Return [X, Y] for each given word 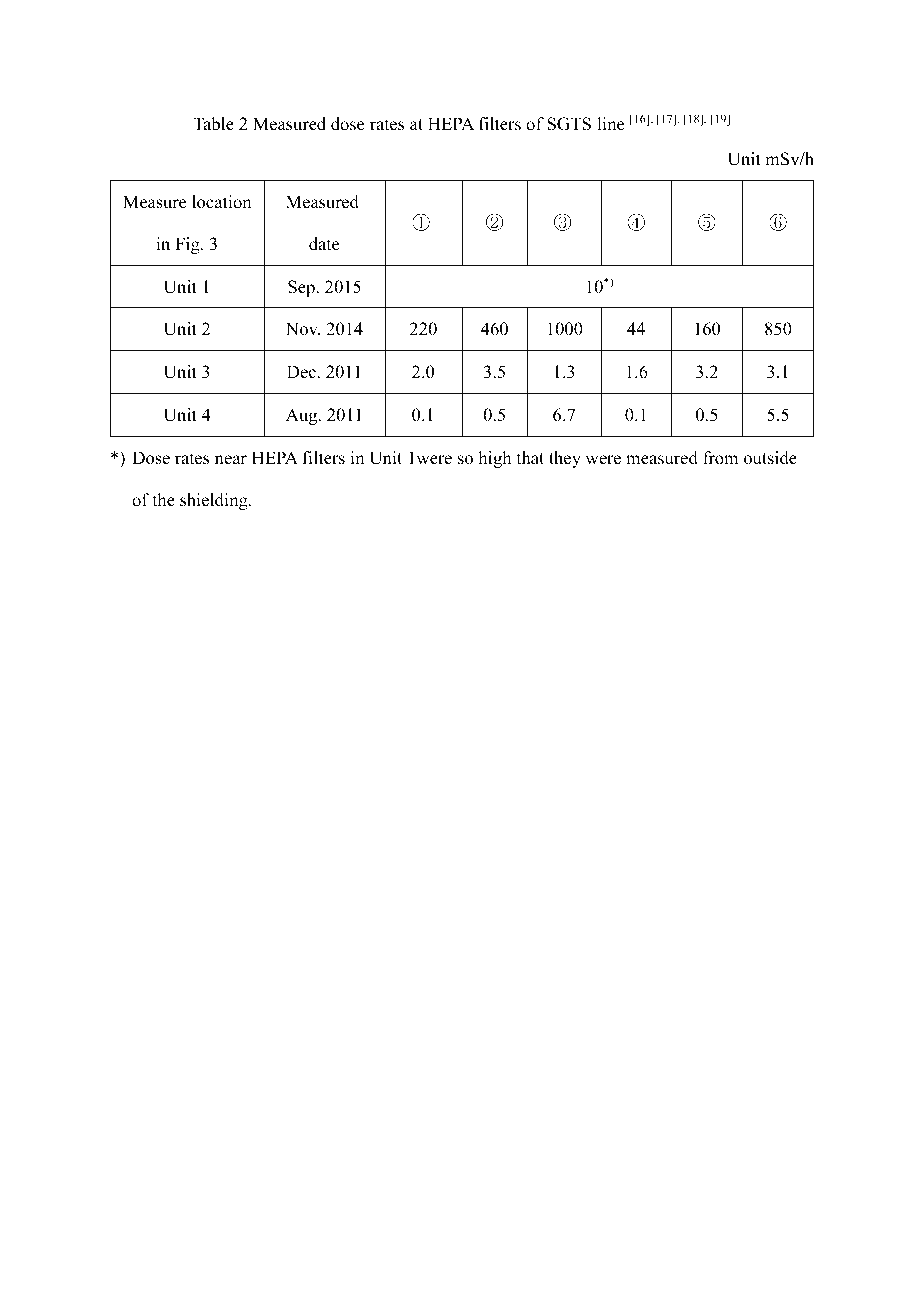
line [610, 124]
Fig [188, 245]
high [495, 459]
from [720, 458]
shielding [215, 501]
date [324, 244]
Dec [301, 372]
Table [213, 124]
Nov [303, 329]
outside [770, 458]
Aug [303, 416]
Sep [302, 288]
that [530, 457]
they [565, 459]
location [221, 202]
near [231, 460]
